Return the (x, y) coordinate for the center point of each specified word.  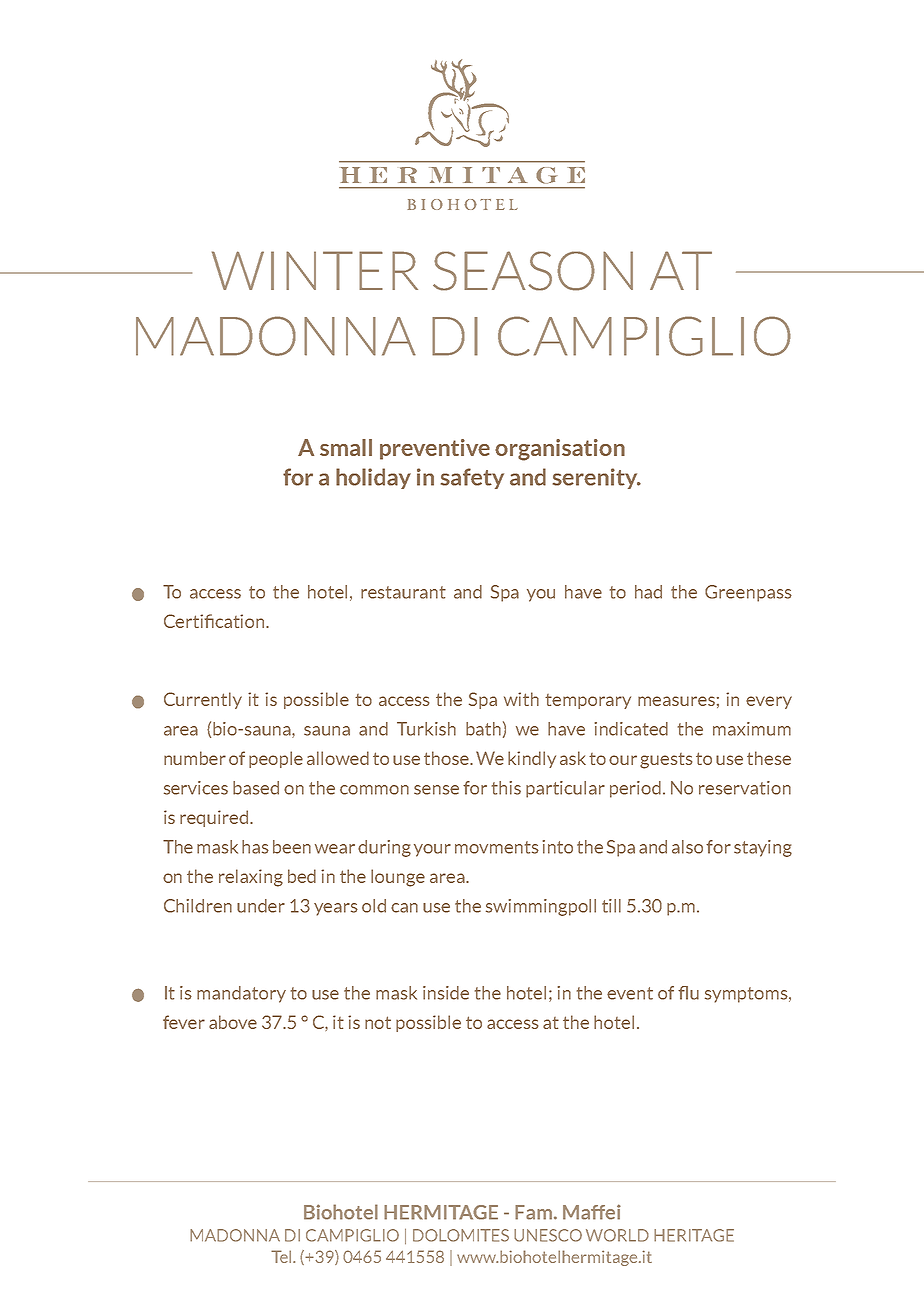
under (261, 906)
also (687, 847)
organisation (560, 450)
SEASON (533, 271)
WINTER (315, 270)
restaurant (403, 592)
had (648, 592)
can (404, 908)
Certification (215, 621)
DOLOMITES (461, 1235)
